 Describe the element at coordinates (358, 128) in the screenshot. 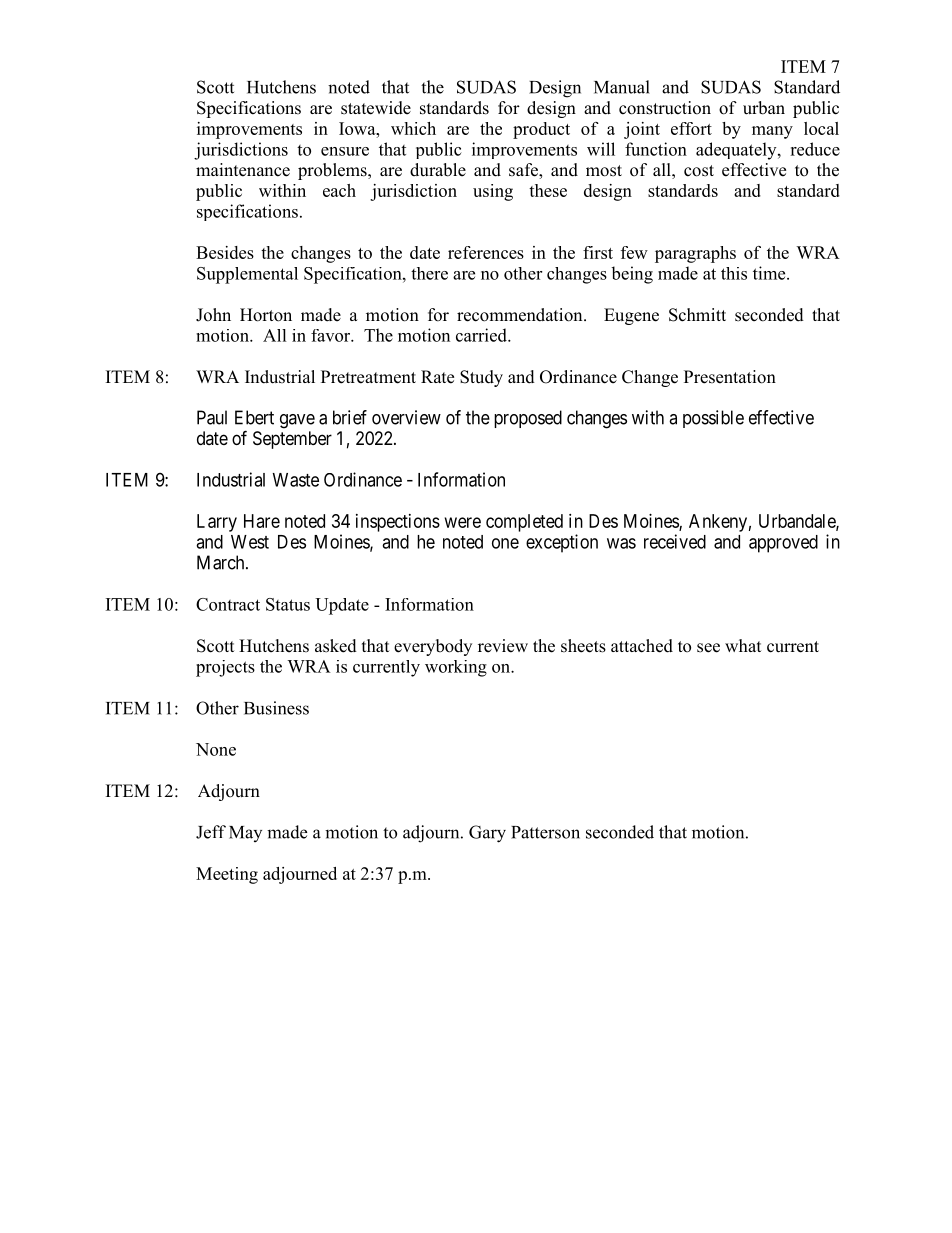

I see `Iowa` at that location.
